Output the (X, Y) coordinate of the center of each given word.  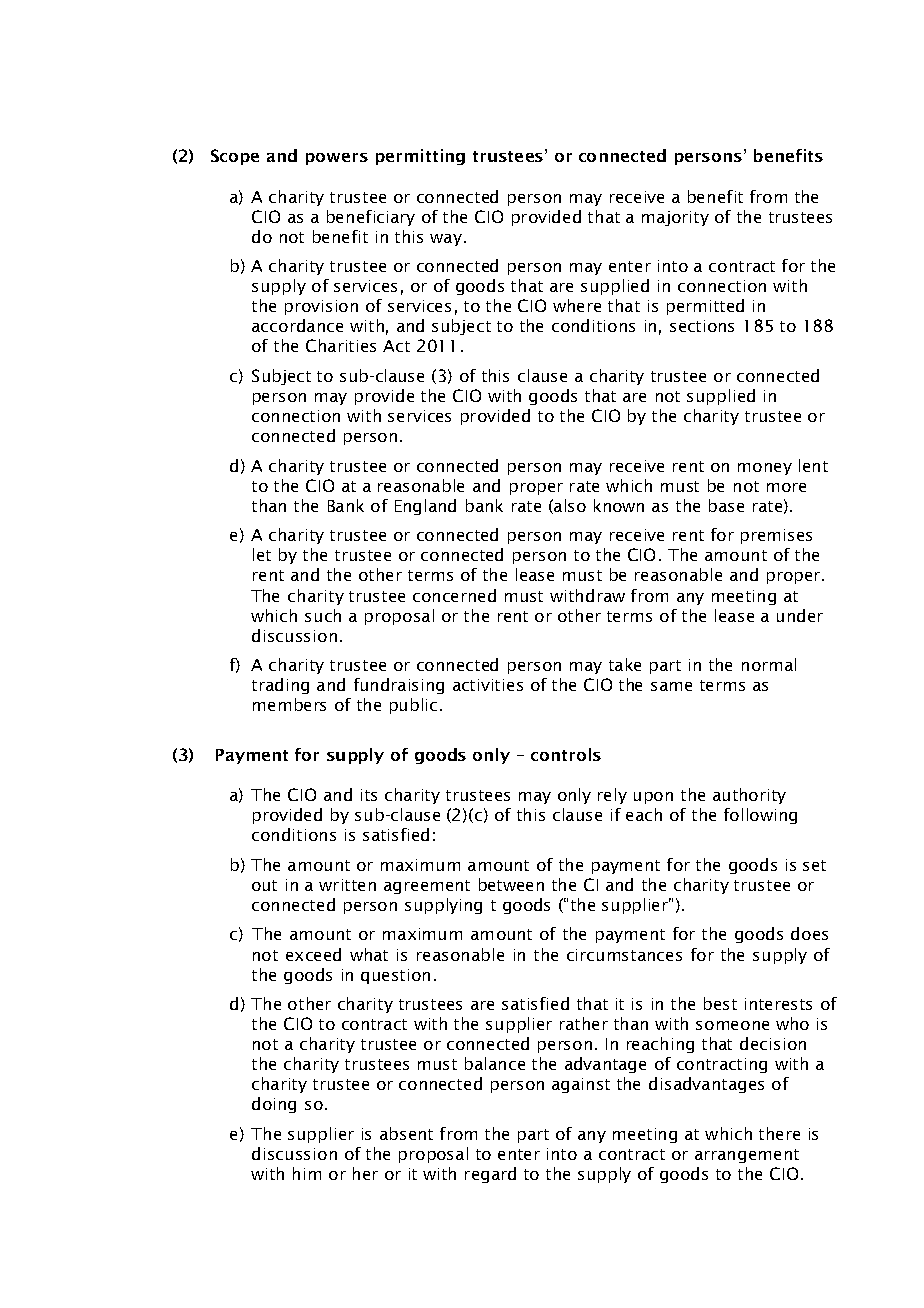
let (262, 554)
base (726, 505)
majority (675, 218)
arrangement (747, 1156)
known (619, 505)
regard (490, 1175)
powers (337, 159)
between (511, 884)
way (446, 240)
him (307, 1173)
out (264, 885)
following (760, 816)
